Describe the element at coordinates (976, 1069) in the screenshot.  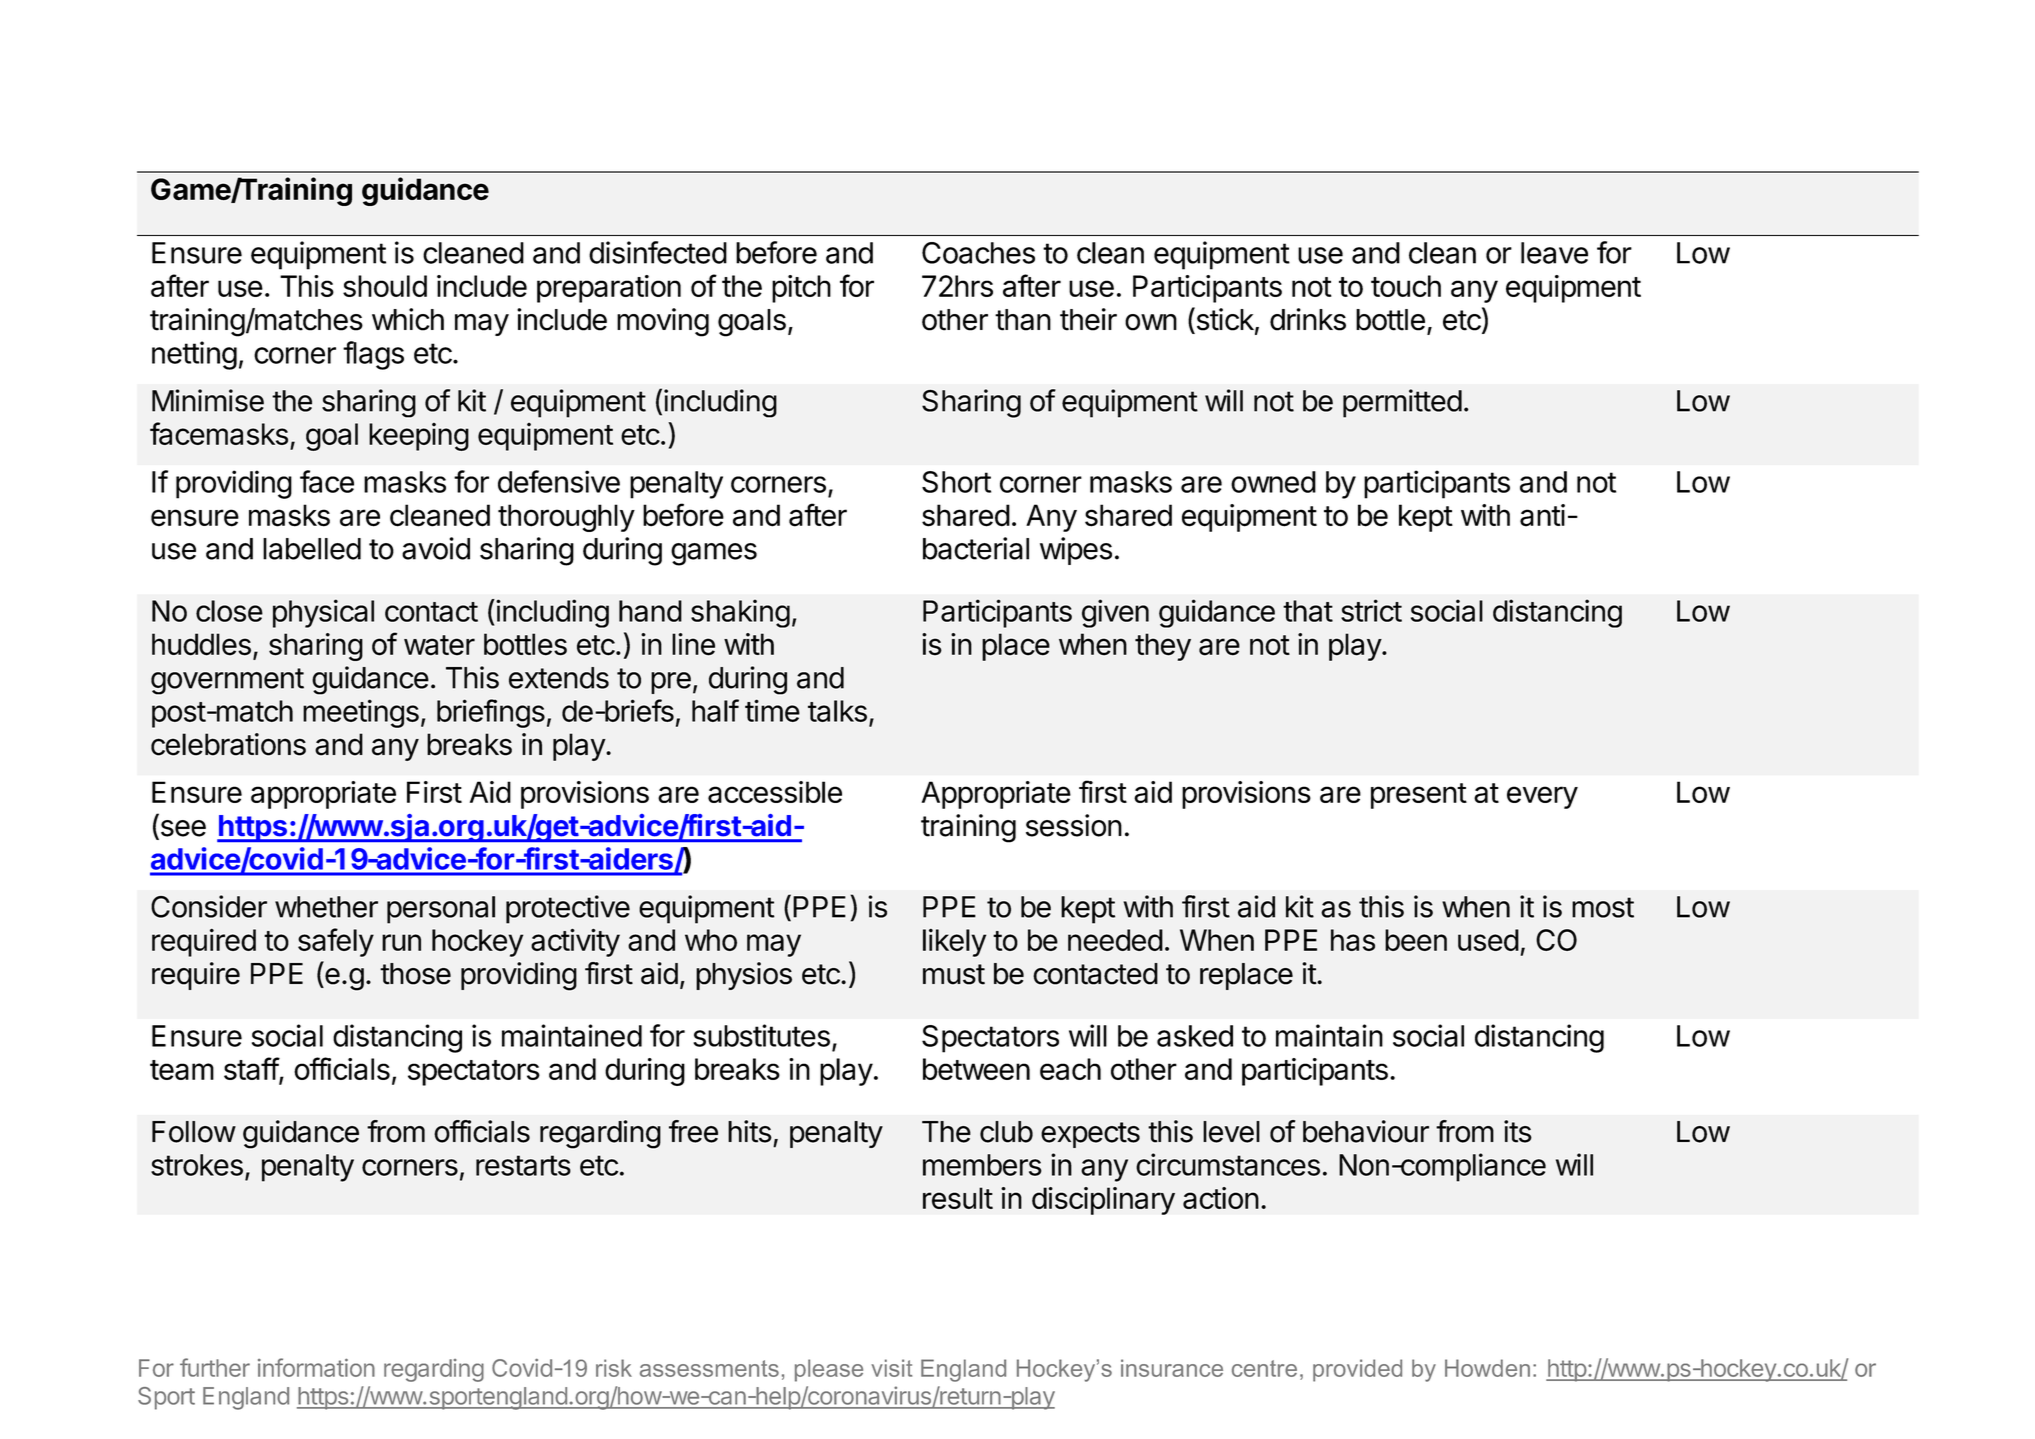
I see `between` at that location.
